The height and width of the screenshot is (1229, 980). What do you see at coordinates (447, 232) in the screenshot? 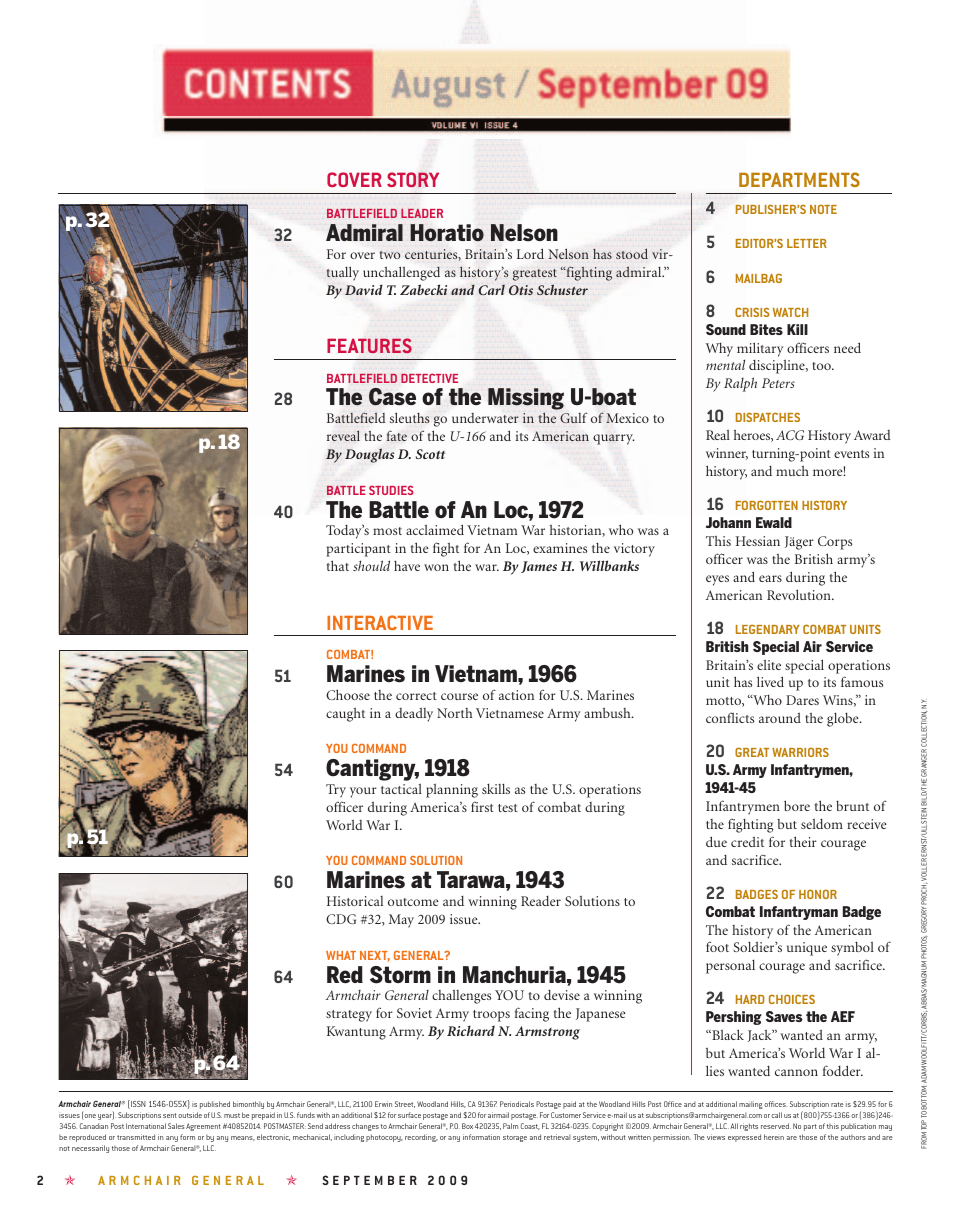
I see `Horatio` at bounding box center [447, 232].
